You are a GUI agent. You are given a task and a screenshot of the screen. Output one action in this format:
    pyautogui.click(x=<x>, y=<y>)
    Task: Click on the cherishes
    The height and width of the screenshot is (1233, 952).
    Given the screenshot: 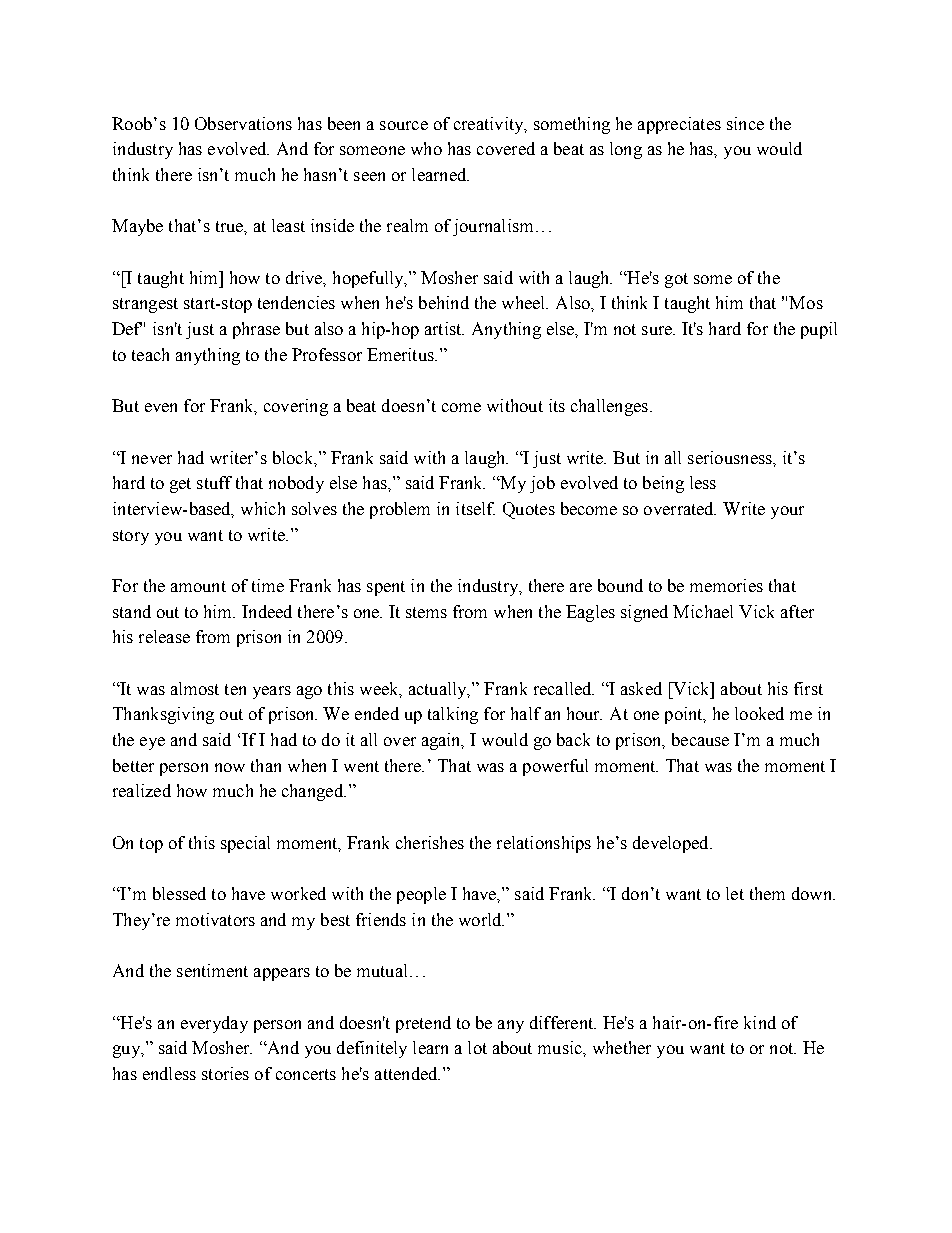 What is the action you would take?
    pyautogui.click(x=430, y=842)
